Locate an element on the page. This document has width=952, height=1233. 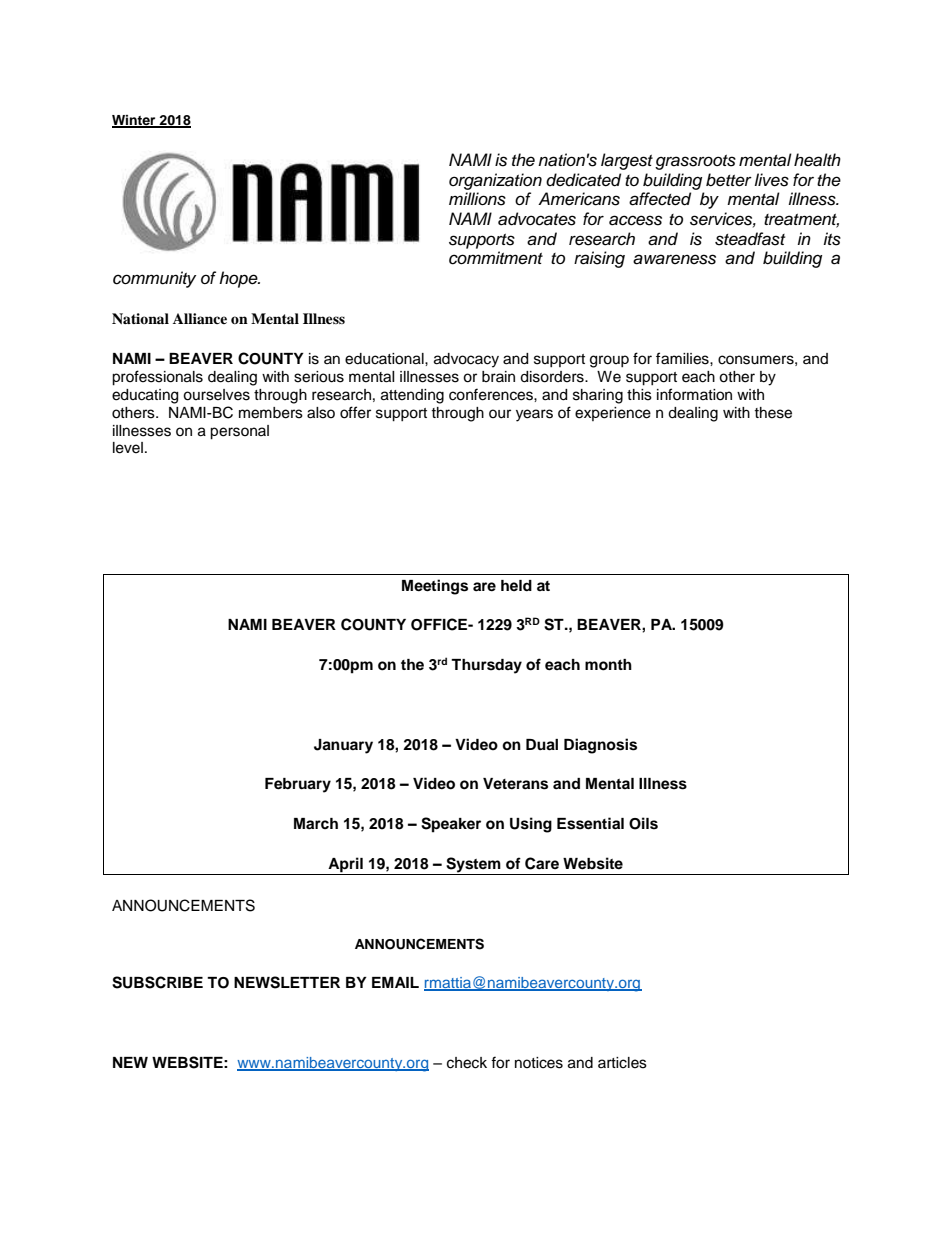
check is located at coordinates (467, 1063).
